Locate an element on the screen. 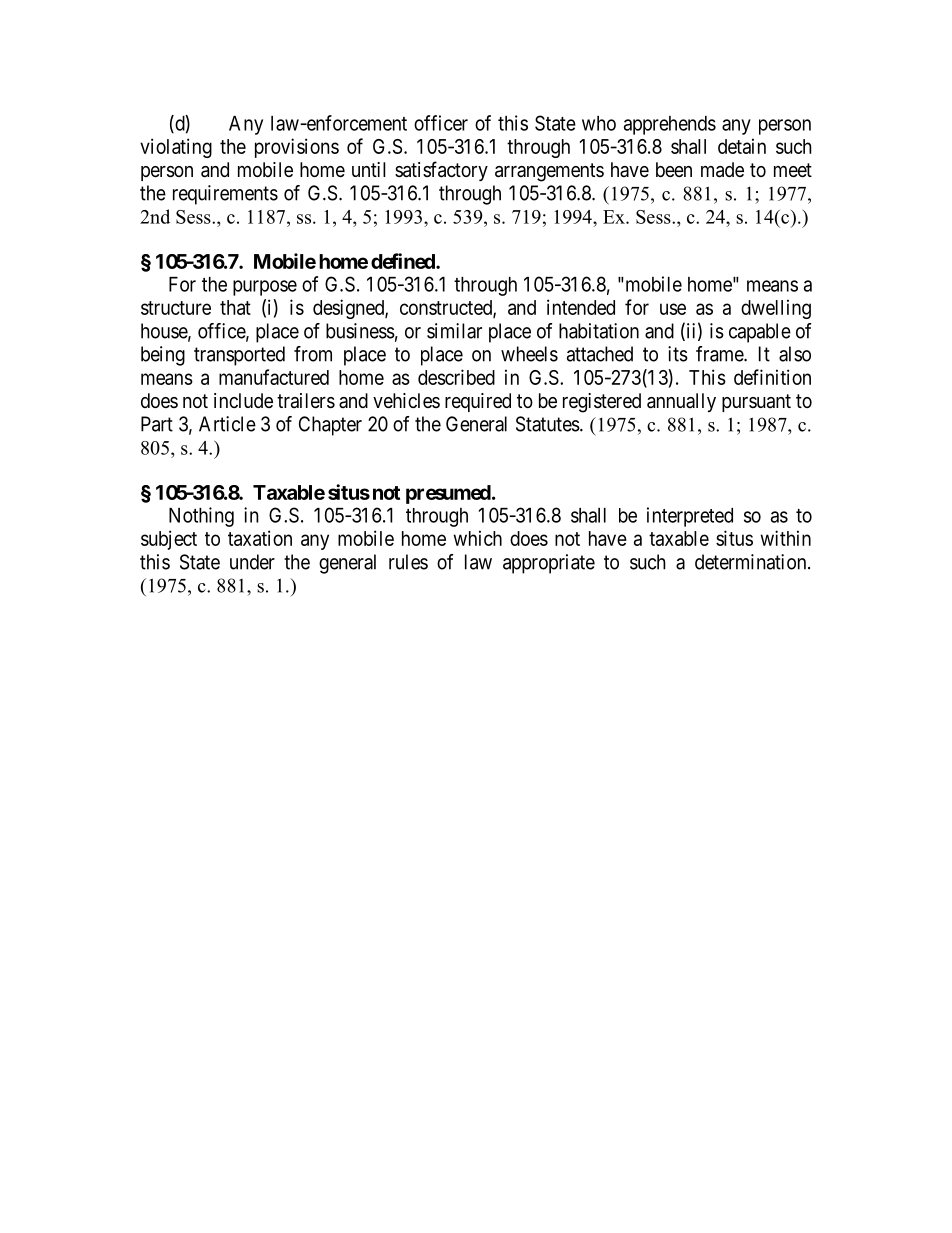 Image resolution: width=952 pixels, height=1233 pixels. pursuant is located at coordinates (756, 403).
